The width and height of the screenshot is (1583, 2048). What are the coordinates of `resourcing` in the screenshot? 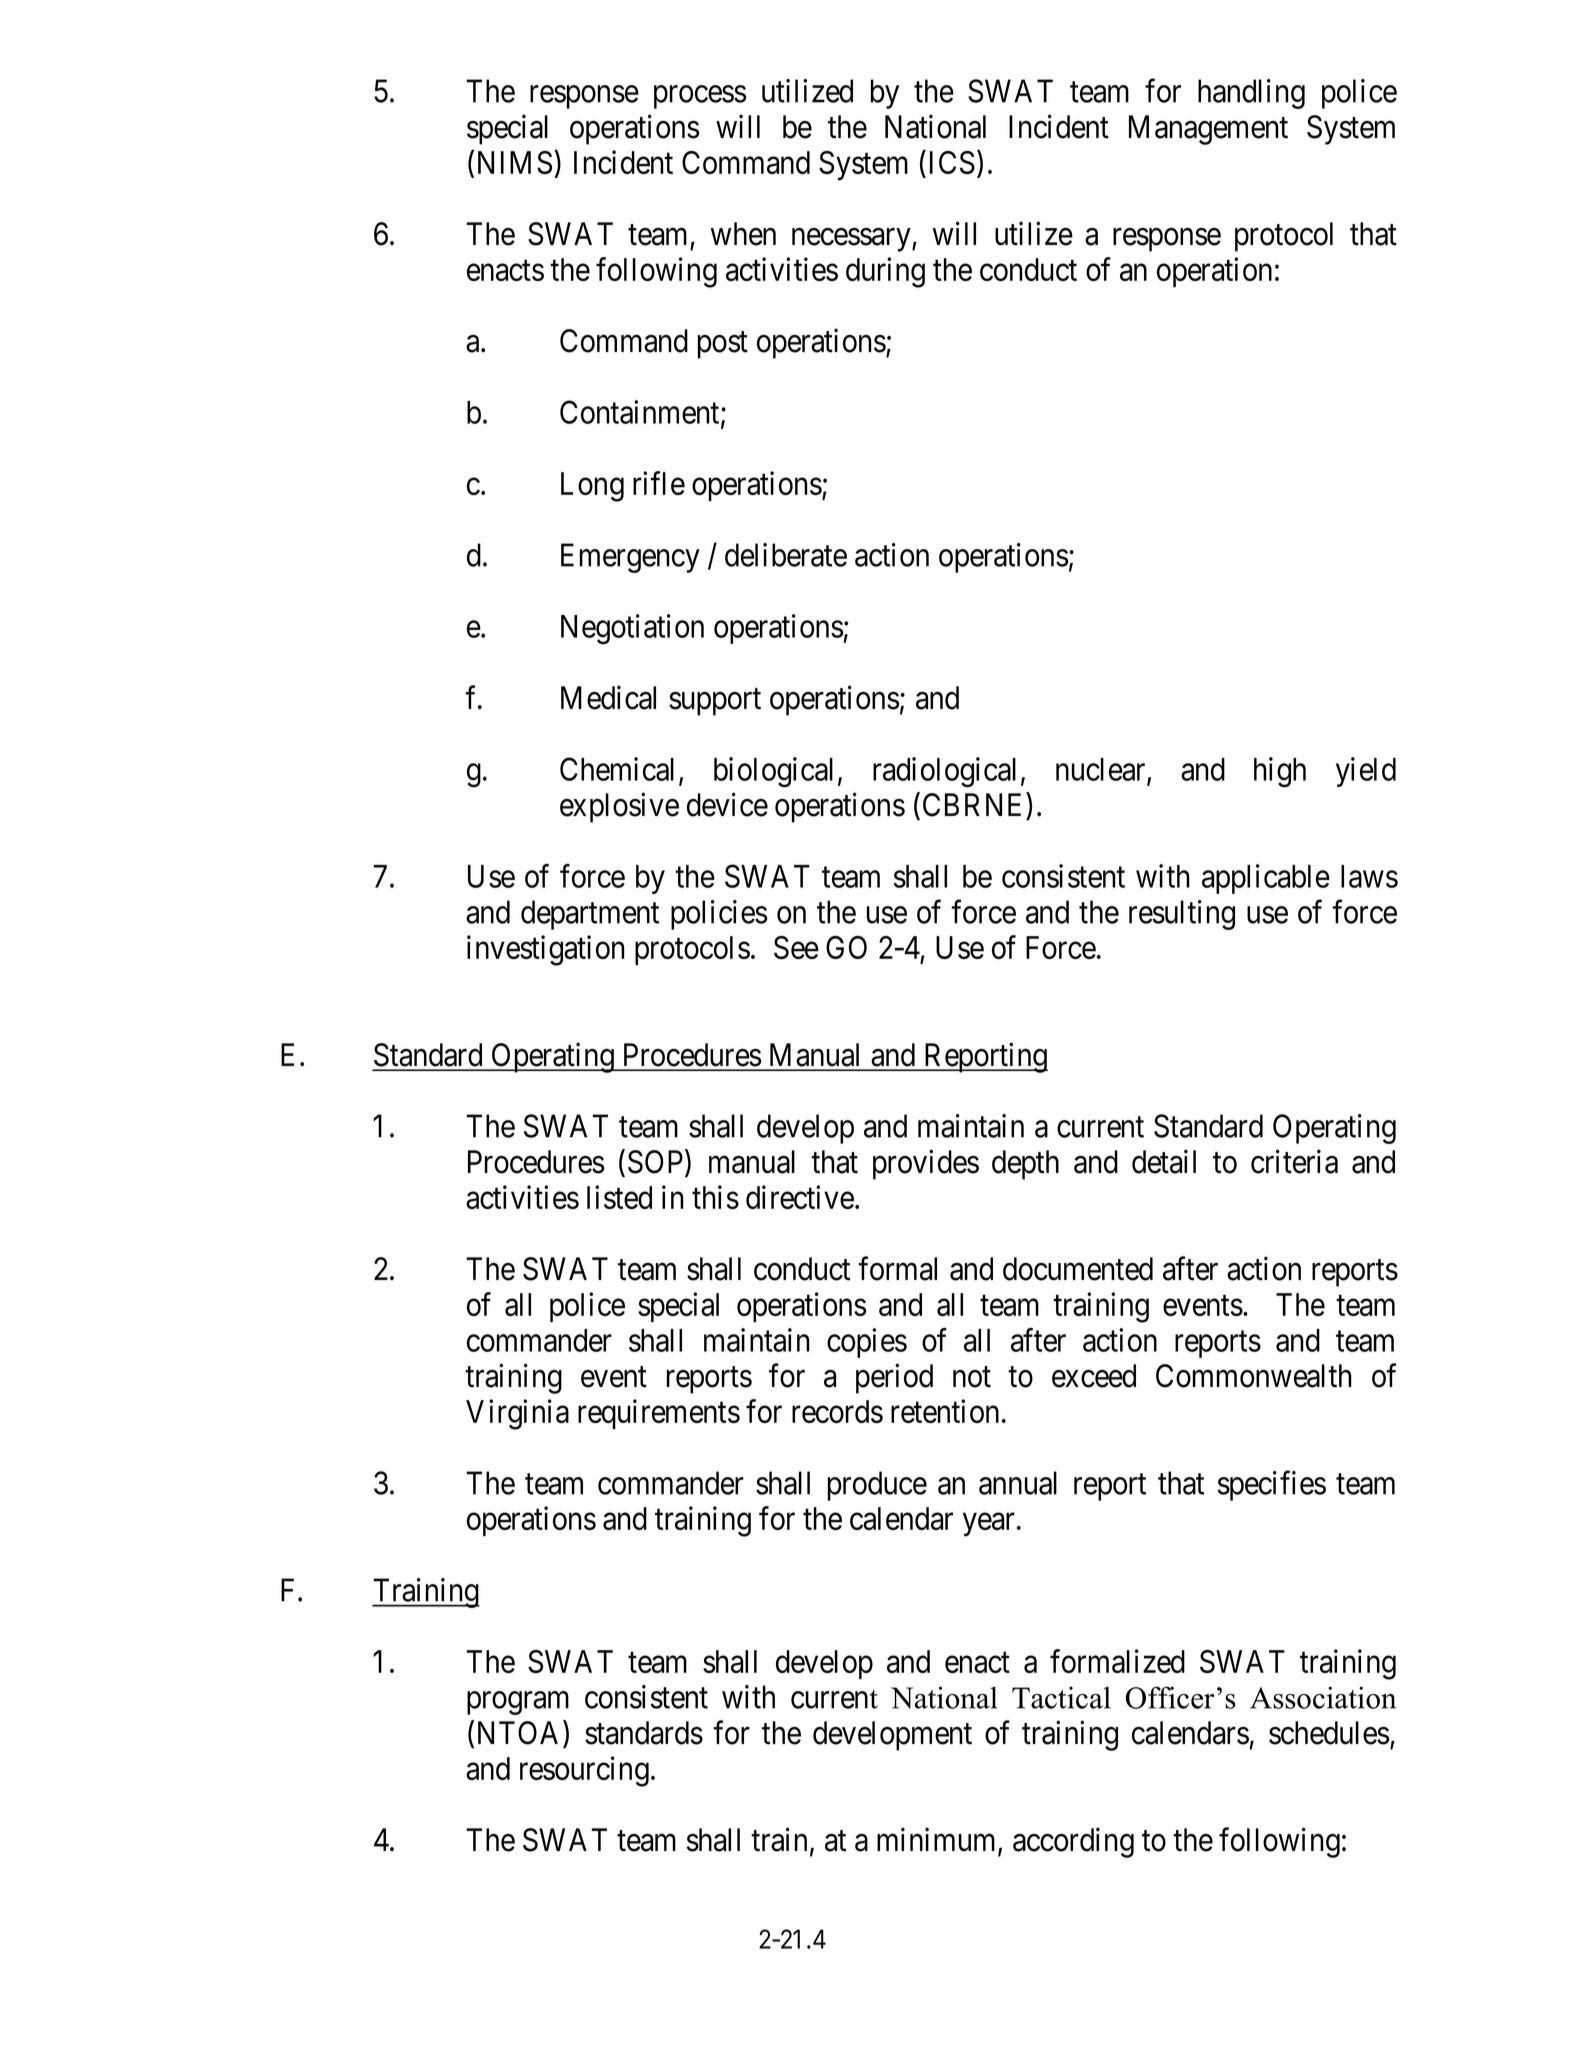 It's located at (584, 1771).
